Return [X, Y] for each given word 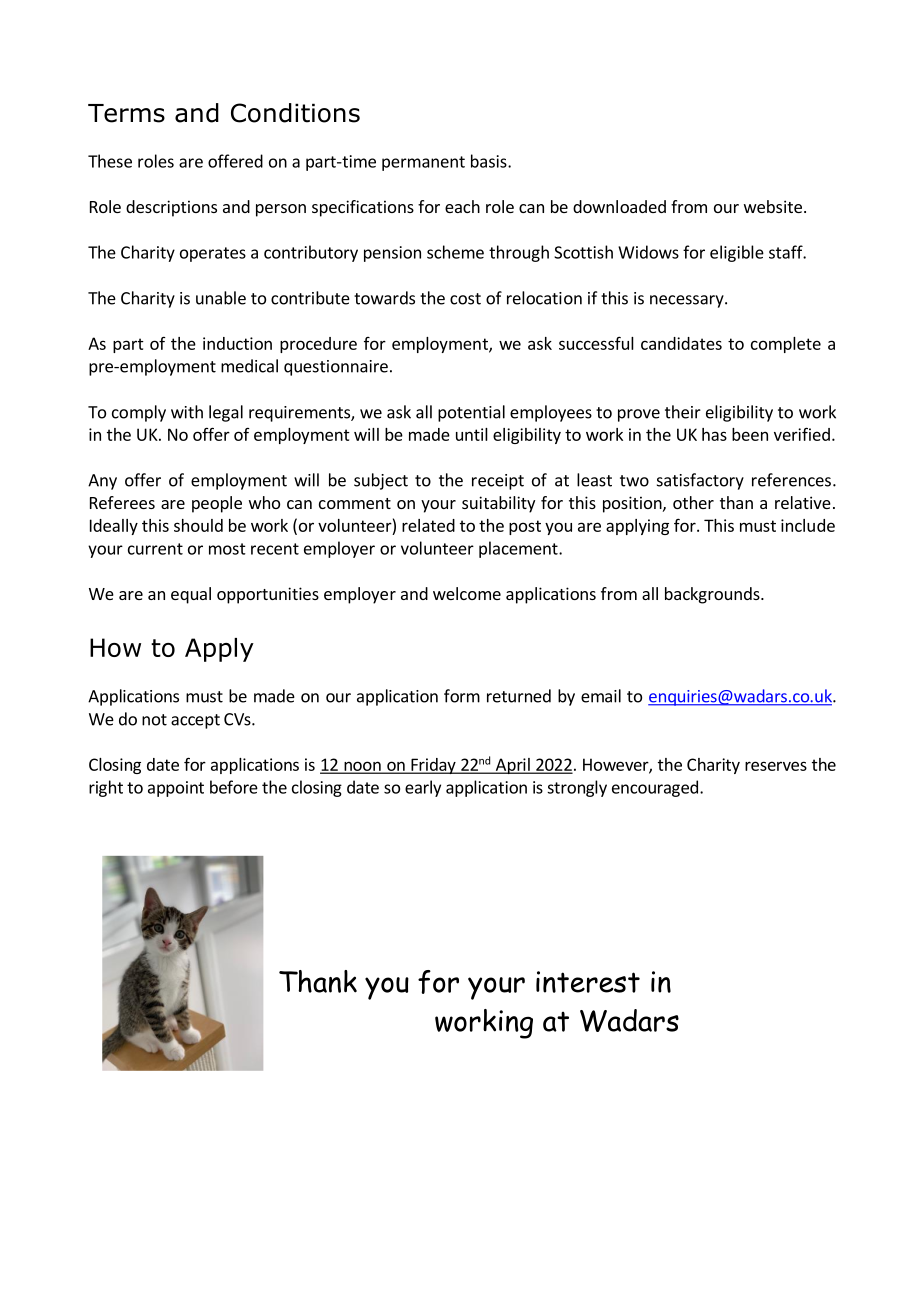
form [462, 696]
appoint [176, 789]
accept [195, 721]
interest [588, 982]
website [773, 206]
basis [490, 161]
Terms [126, 113]
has [714, 434]
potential [471, 413]
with [187, 412]
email [601, 696]
